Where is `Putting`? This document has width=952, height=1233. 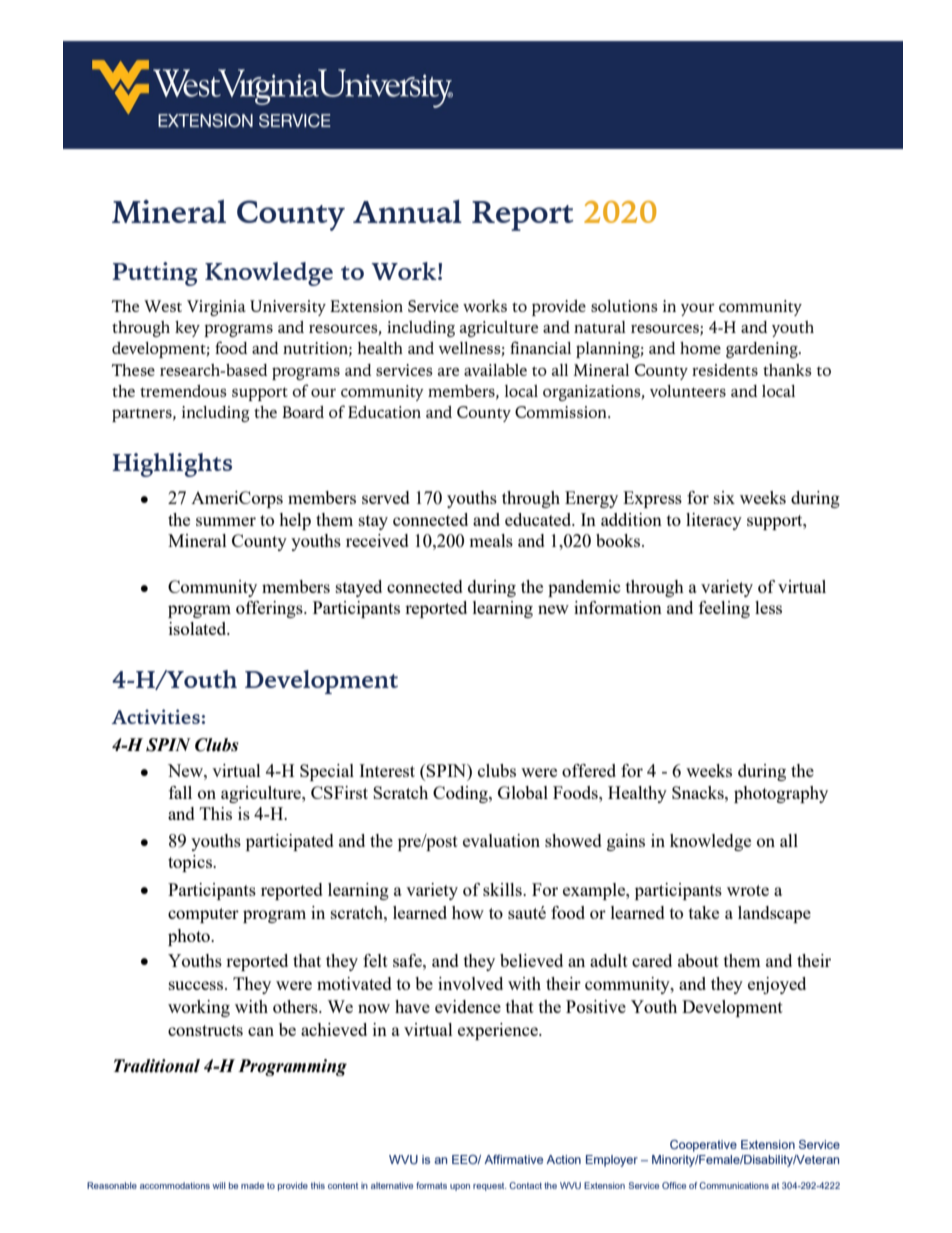
Putting is located at coordinates (155, 274).
